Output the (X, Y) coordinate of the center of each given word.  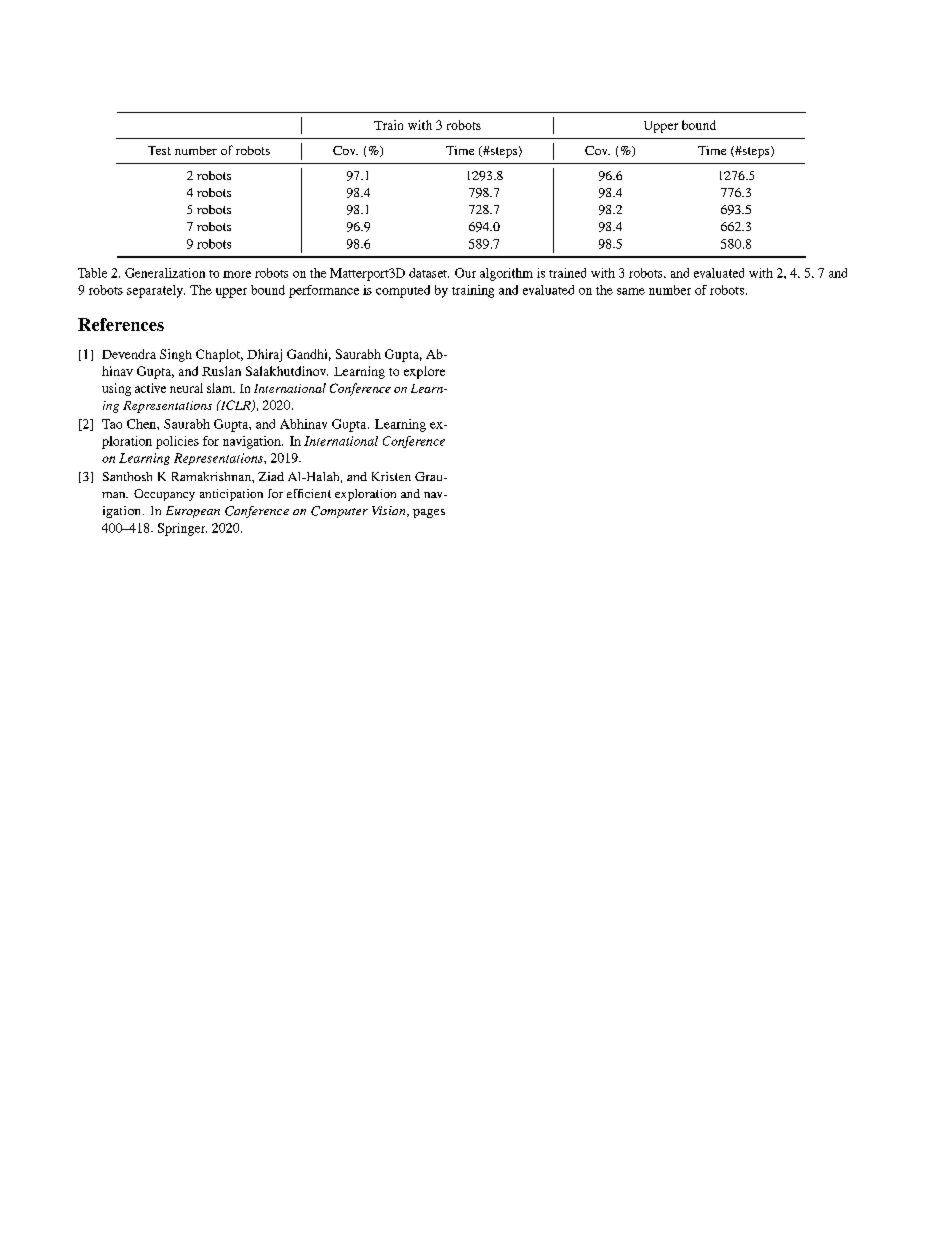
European (193, 512)
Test (159, 150)
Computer (339, 512)
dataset (429, 273)
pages (429, 513)
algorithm (506, 274)
